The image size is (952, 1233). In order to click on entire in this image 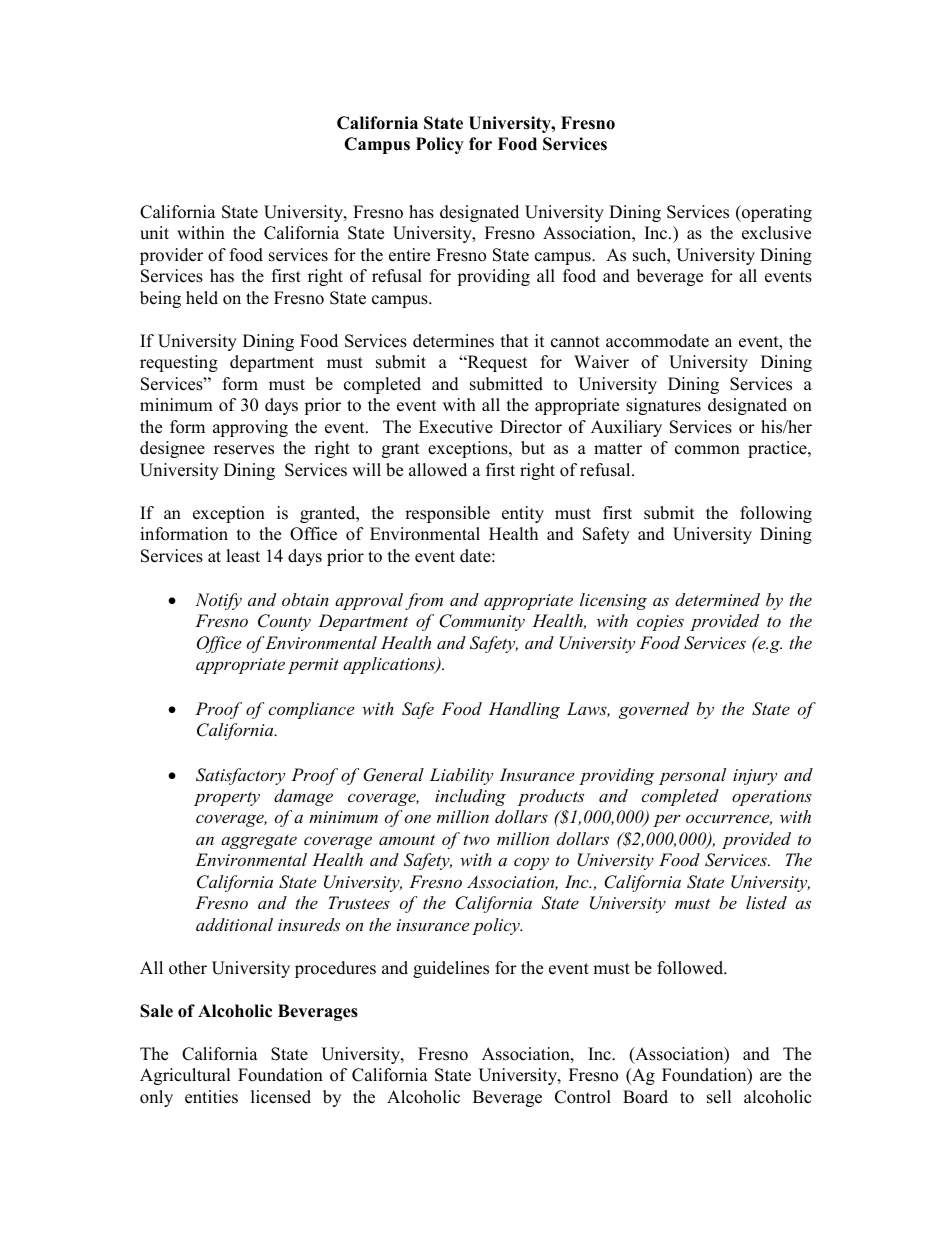, I will do `click(409, 255)`.
